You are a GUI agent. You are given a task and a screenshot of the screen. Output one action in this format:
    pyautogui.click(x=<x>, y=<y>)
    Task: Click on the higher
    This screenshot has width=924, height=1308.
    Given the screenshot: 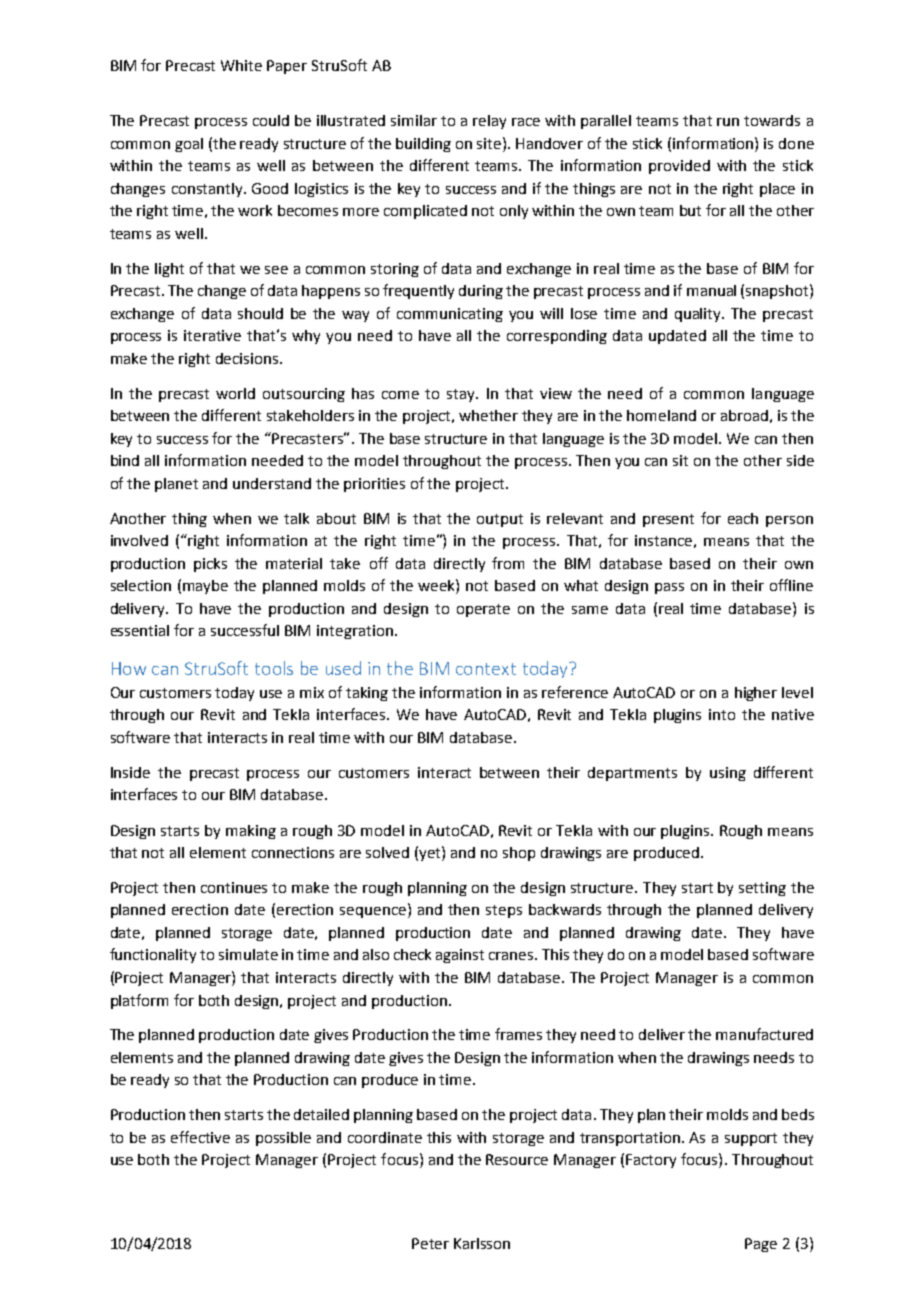 What is the action you would take?
    pyautogui.click(x=756, y=694)
